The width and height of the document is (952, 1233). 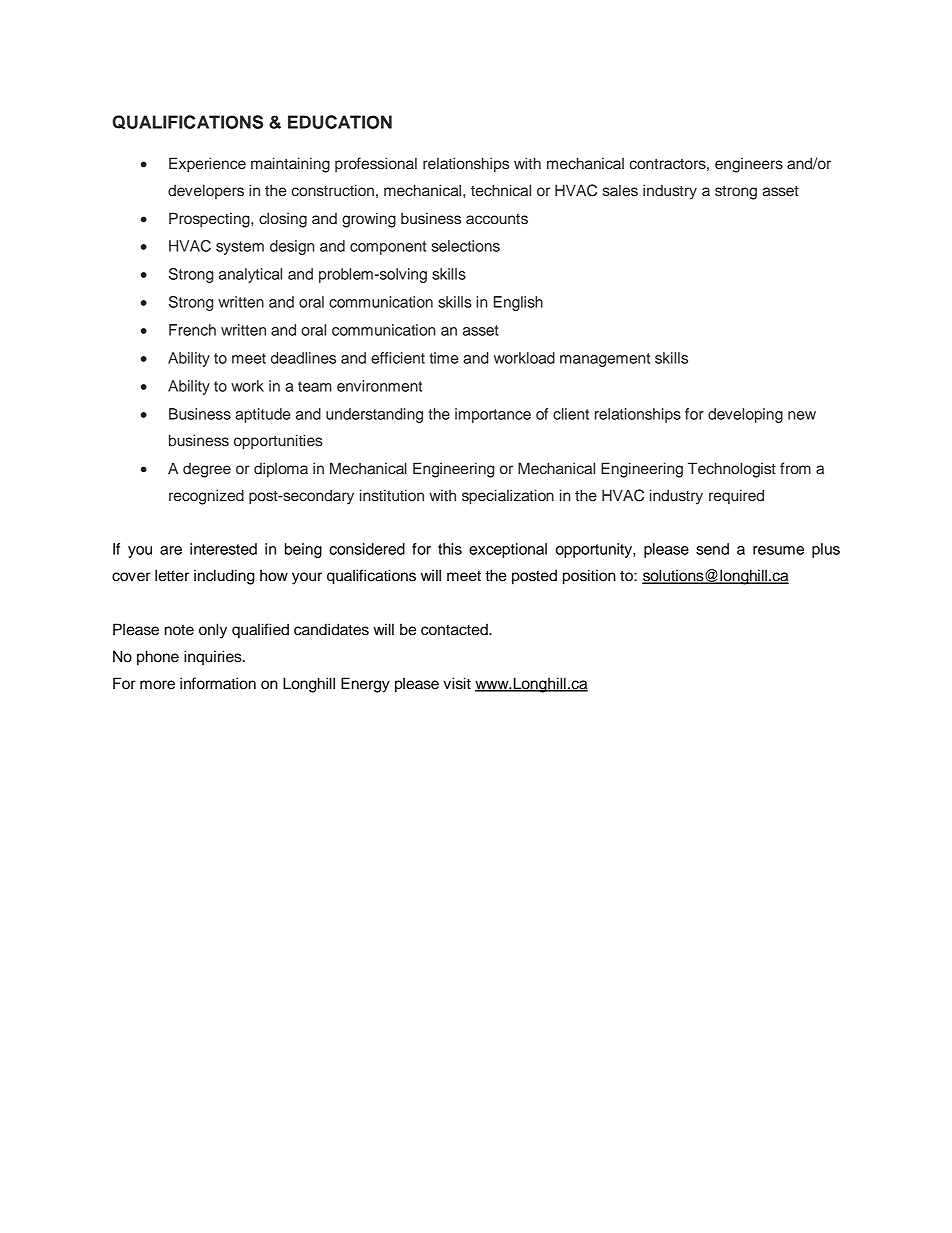 I want to click on engineers, so click(x=749, y=165).
